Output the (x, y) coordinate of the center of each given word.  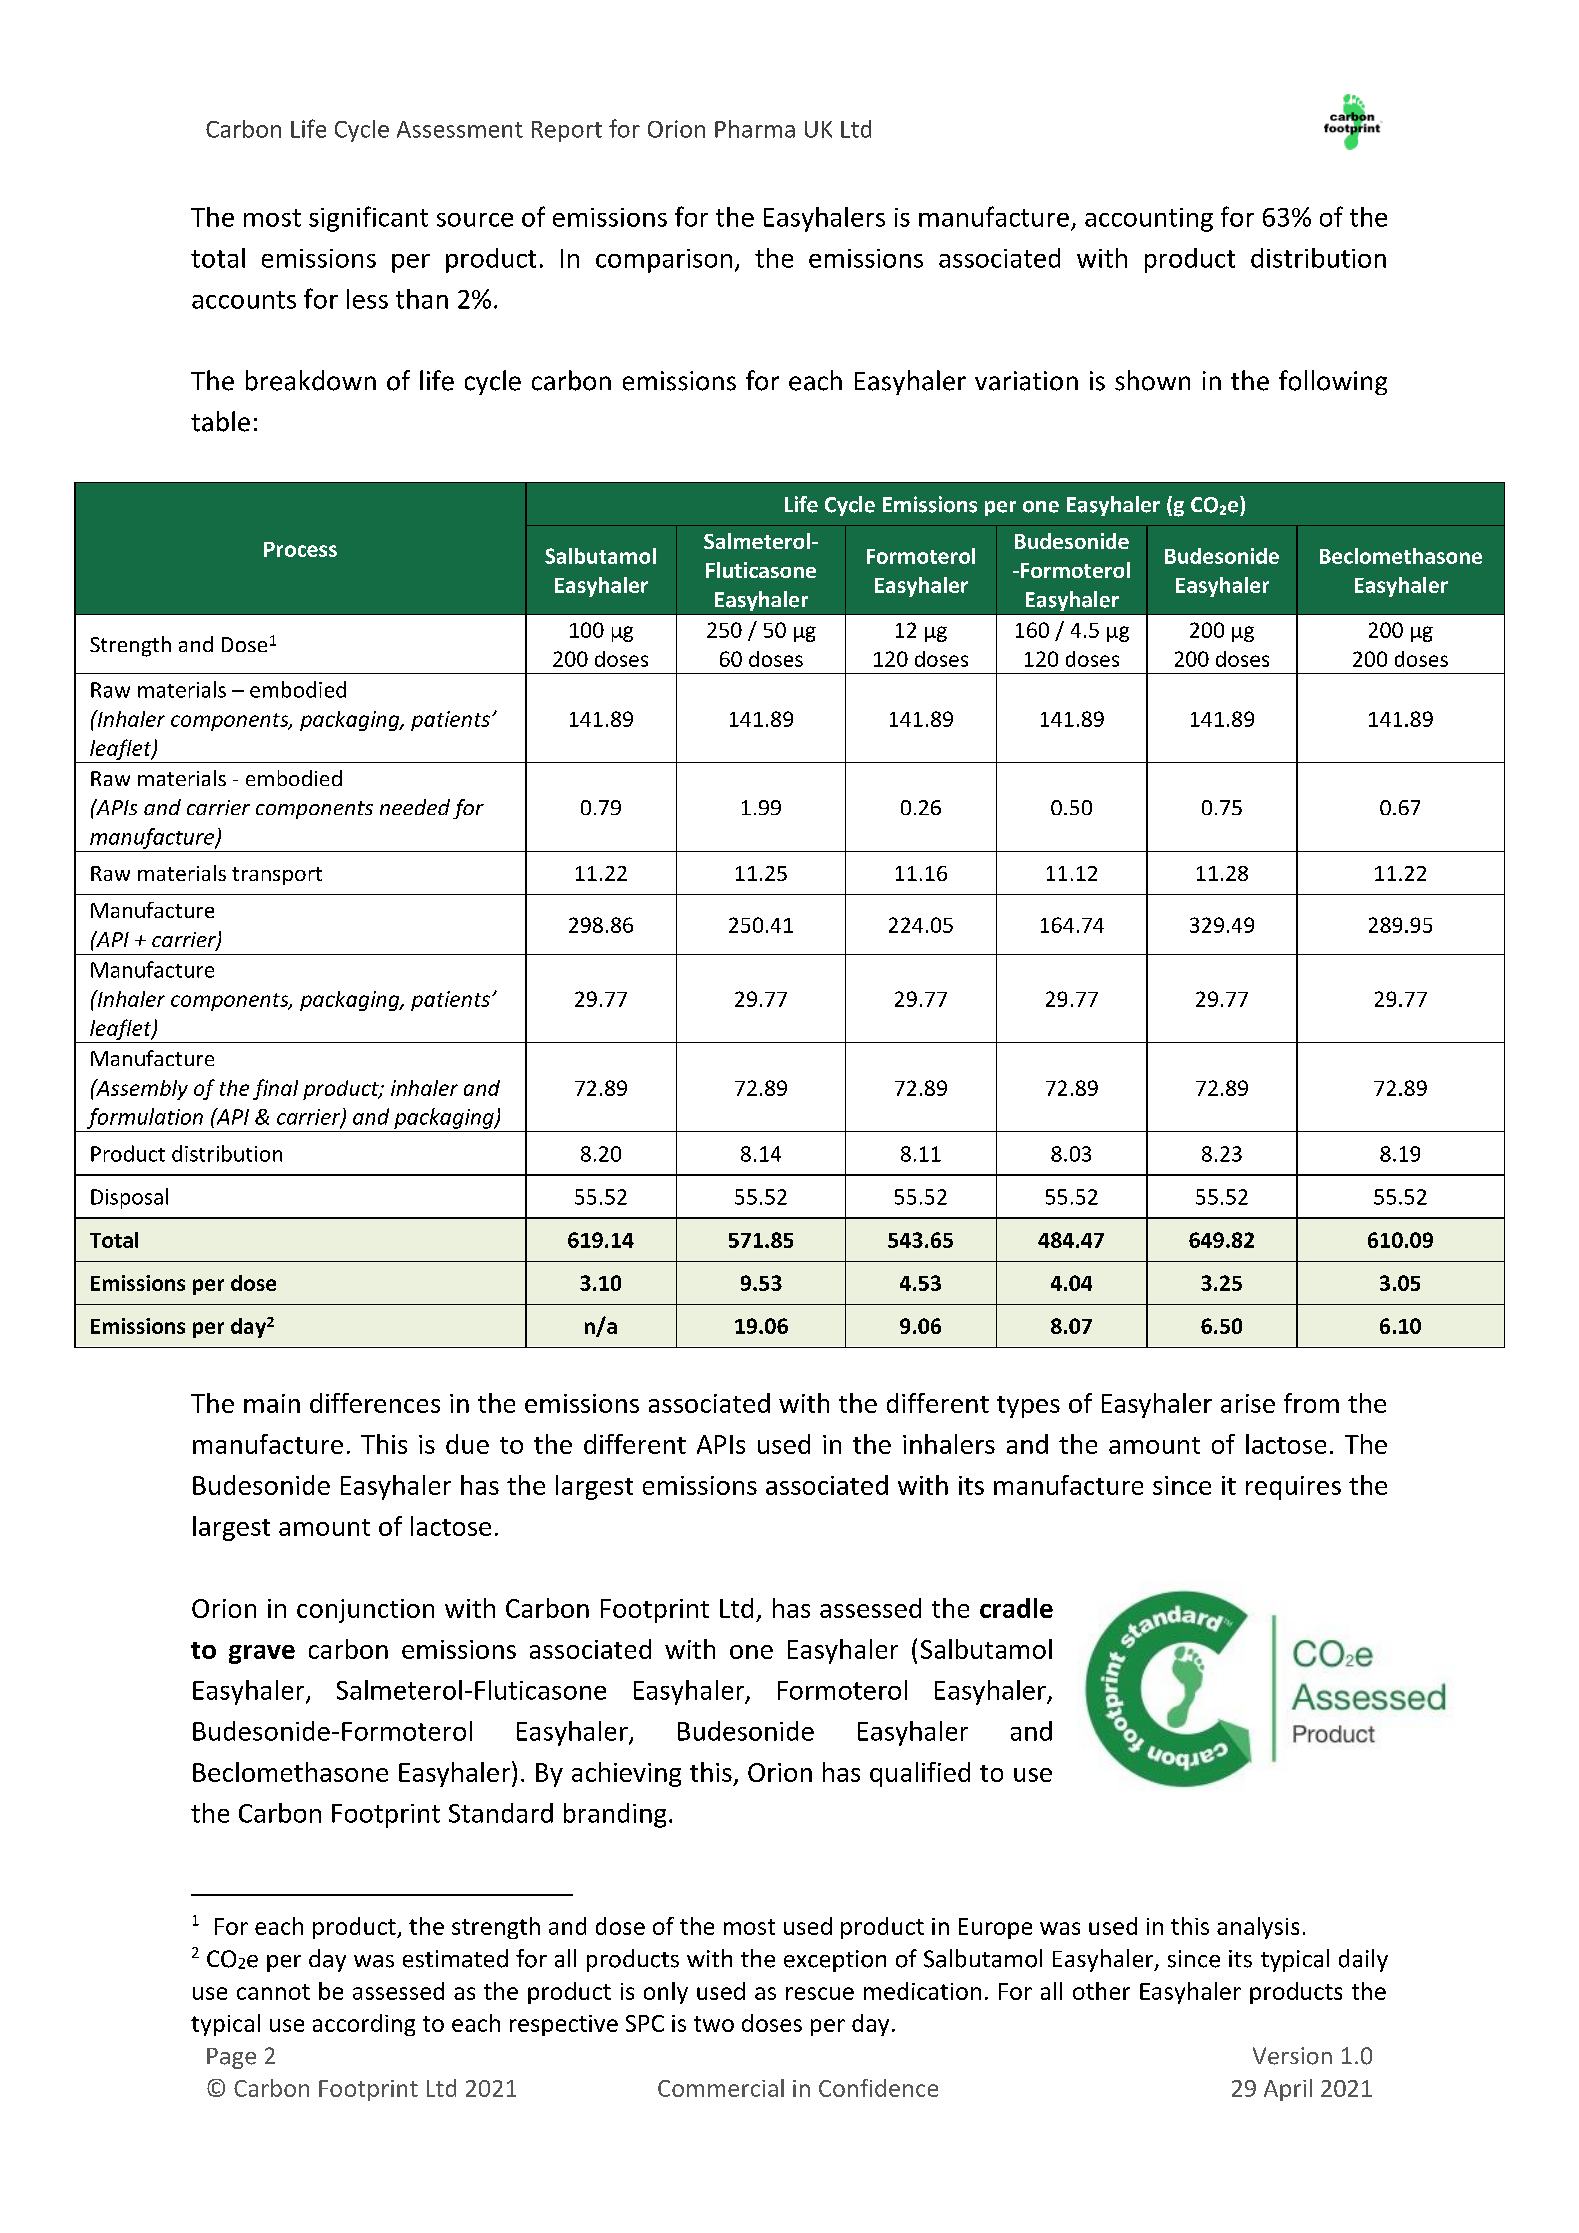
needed (415, 807)
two (714, 2024)
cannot (273, 1992)
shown (1152, 380)
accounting (1149, 220)
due (467, 1444)
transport (277, 876)
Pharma (755, 129)
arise (1248, 1403)
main (272, 1403)
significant (368, 219)
